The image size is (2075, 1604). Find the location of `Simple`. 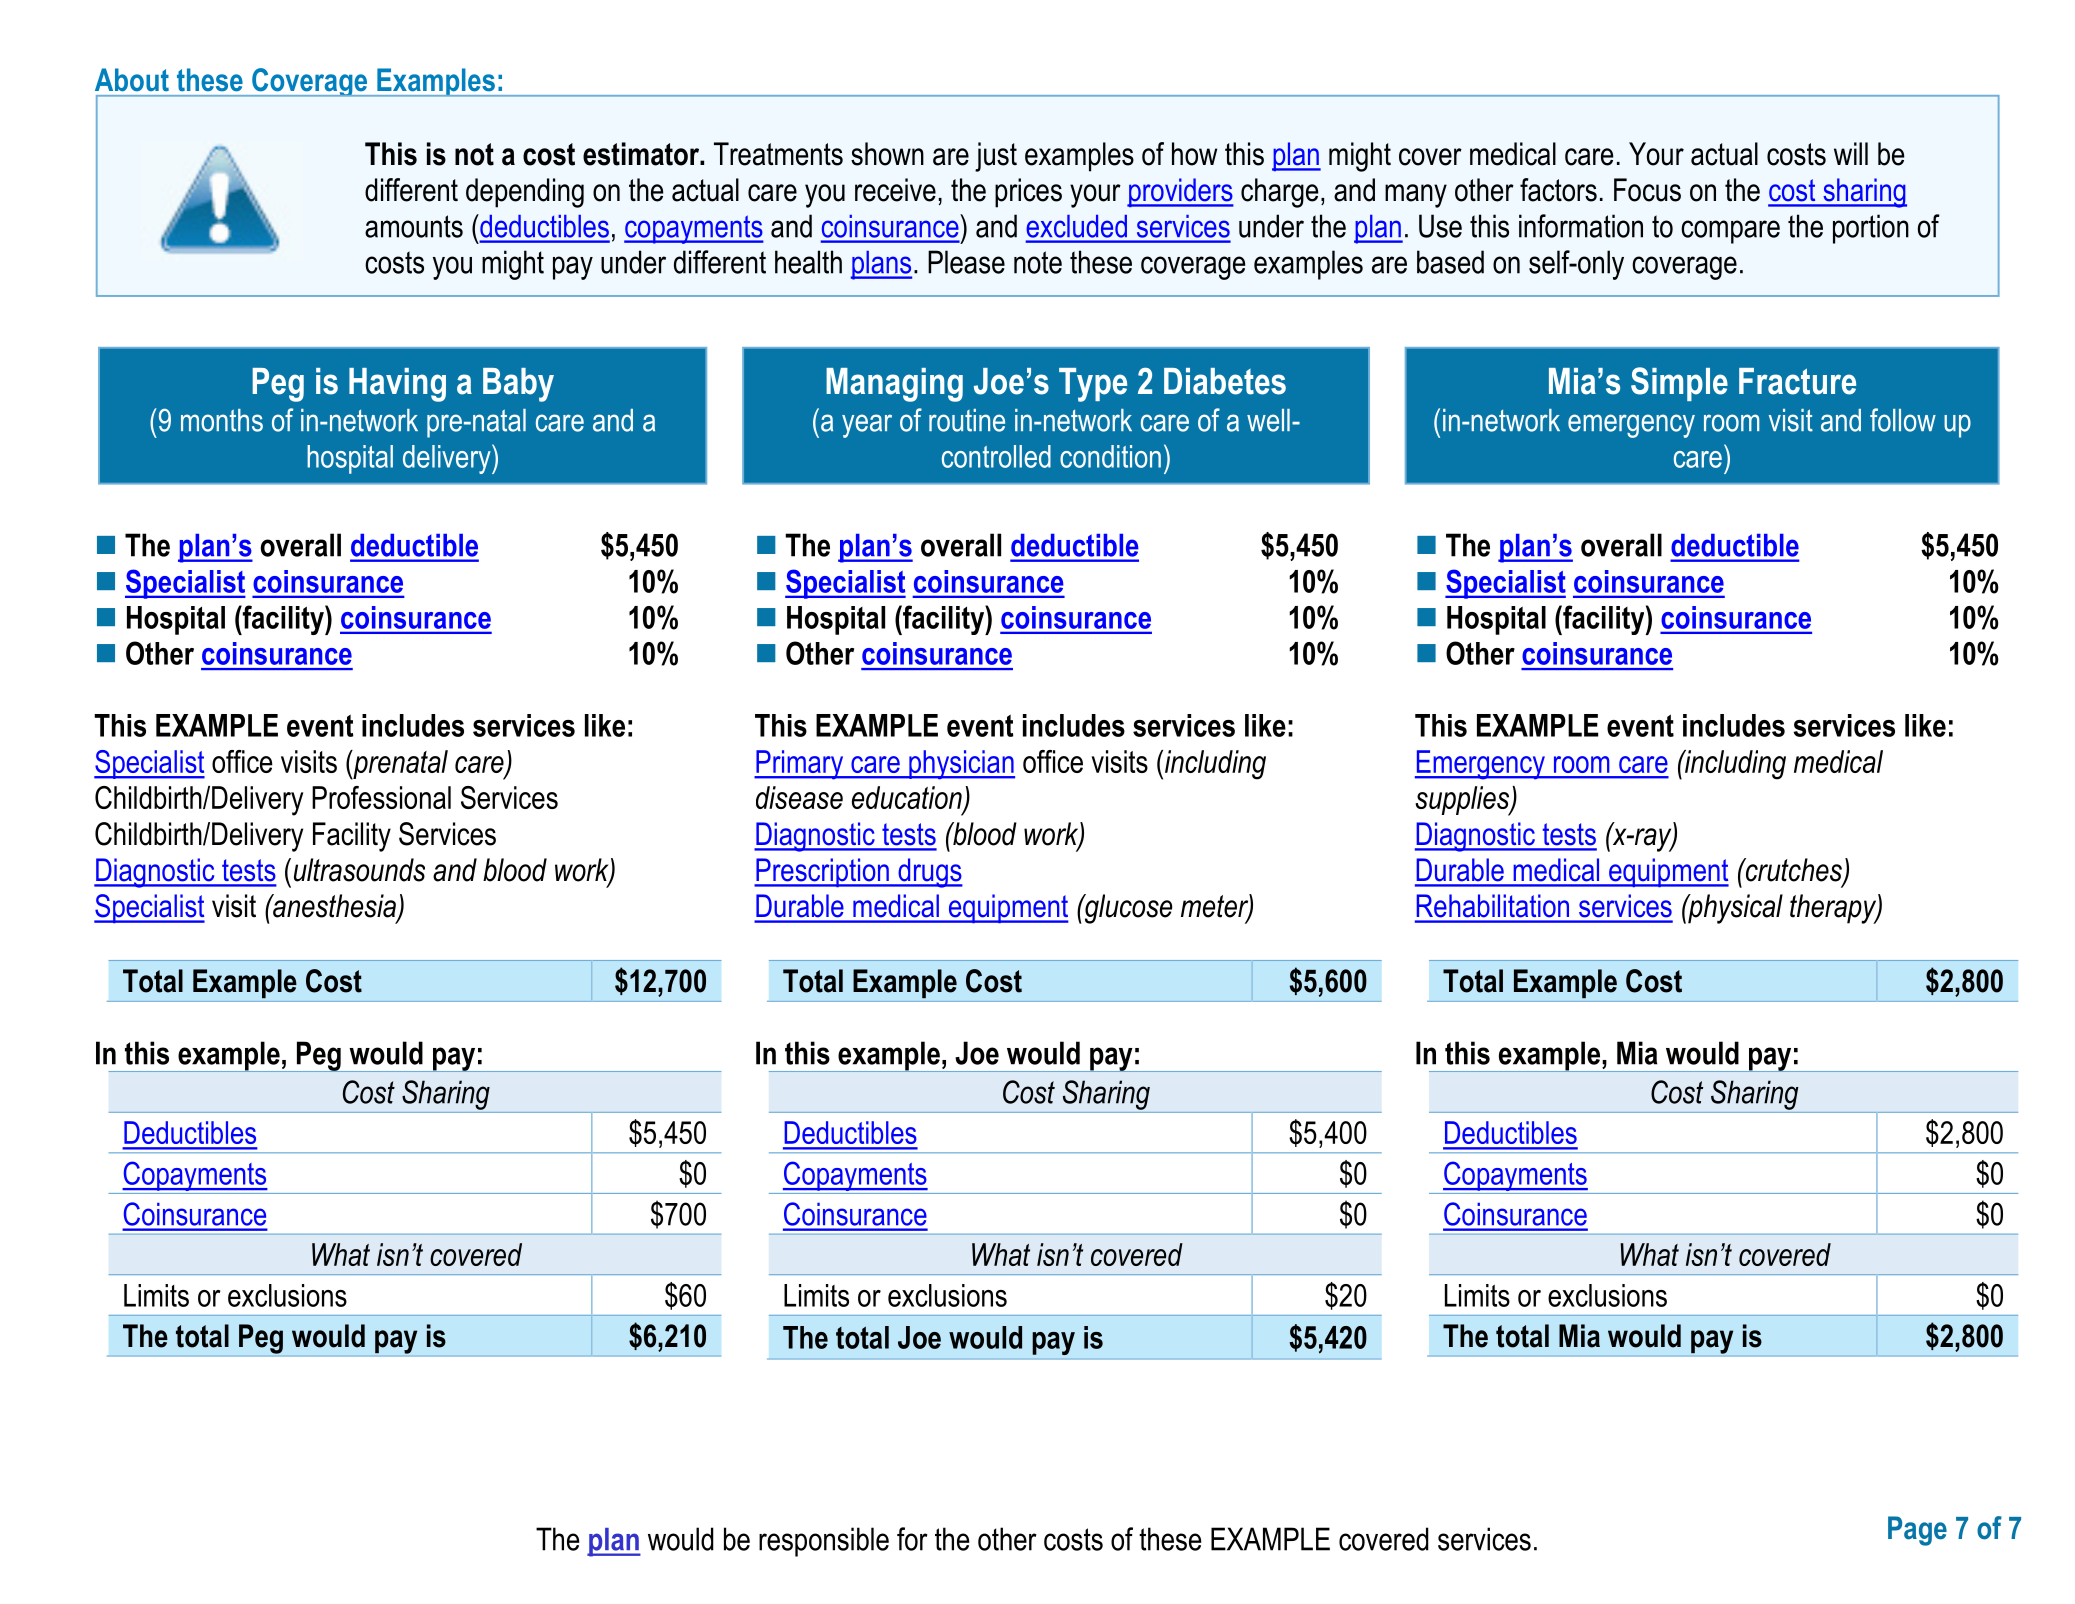

Simple is located at coordinates (1679, 384).
